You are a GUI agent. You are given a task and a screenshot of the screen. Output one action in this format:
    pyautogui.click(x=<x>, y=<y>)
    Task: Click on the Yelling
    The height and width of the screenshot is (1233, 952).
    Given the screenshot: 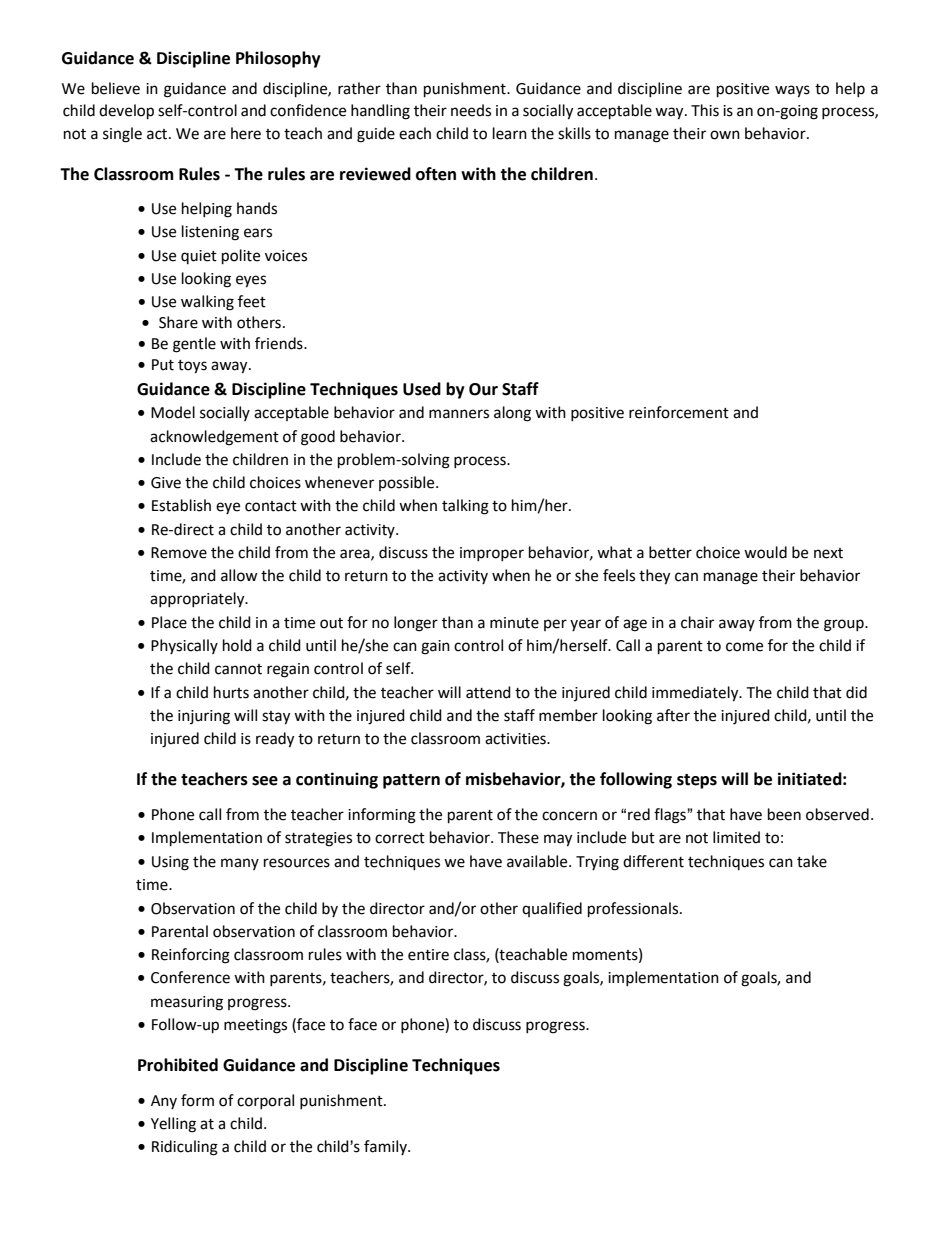 What is the action you would take?
    pyautogui.click(x=173, y=1125)
